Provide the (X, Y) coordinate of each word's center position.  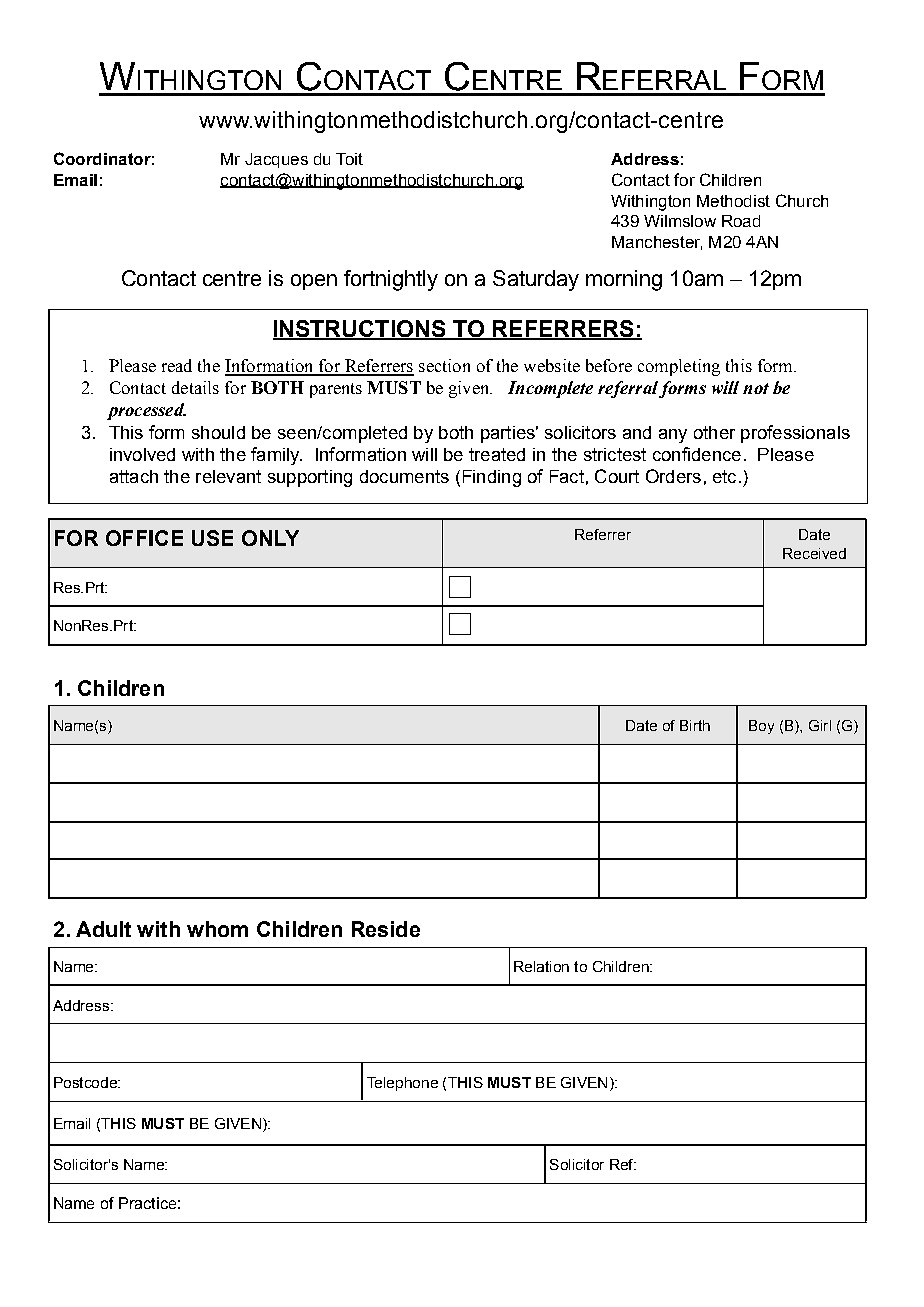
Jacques (276, 160)
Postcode (86, 1082)
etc (724, 476)
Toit (349, 159)
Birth (695, 725)
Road (741, 221)
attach (134, 476)
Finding (492, 478)
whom (217, 929)
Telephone (402, 1084)
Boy (761, 727)
